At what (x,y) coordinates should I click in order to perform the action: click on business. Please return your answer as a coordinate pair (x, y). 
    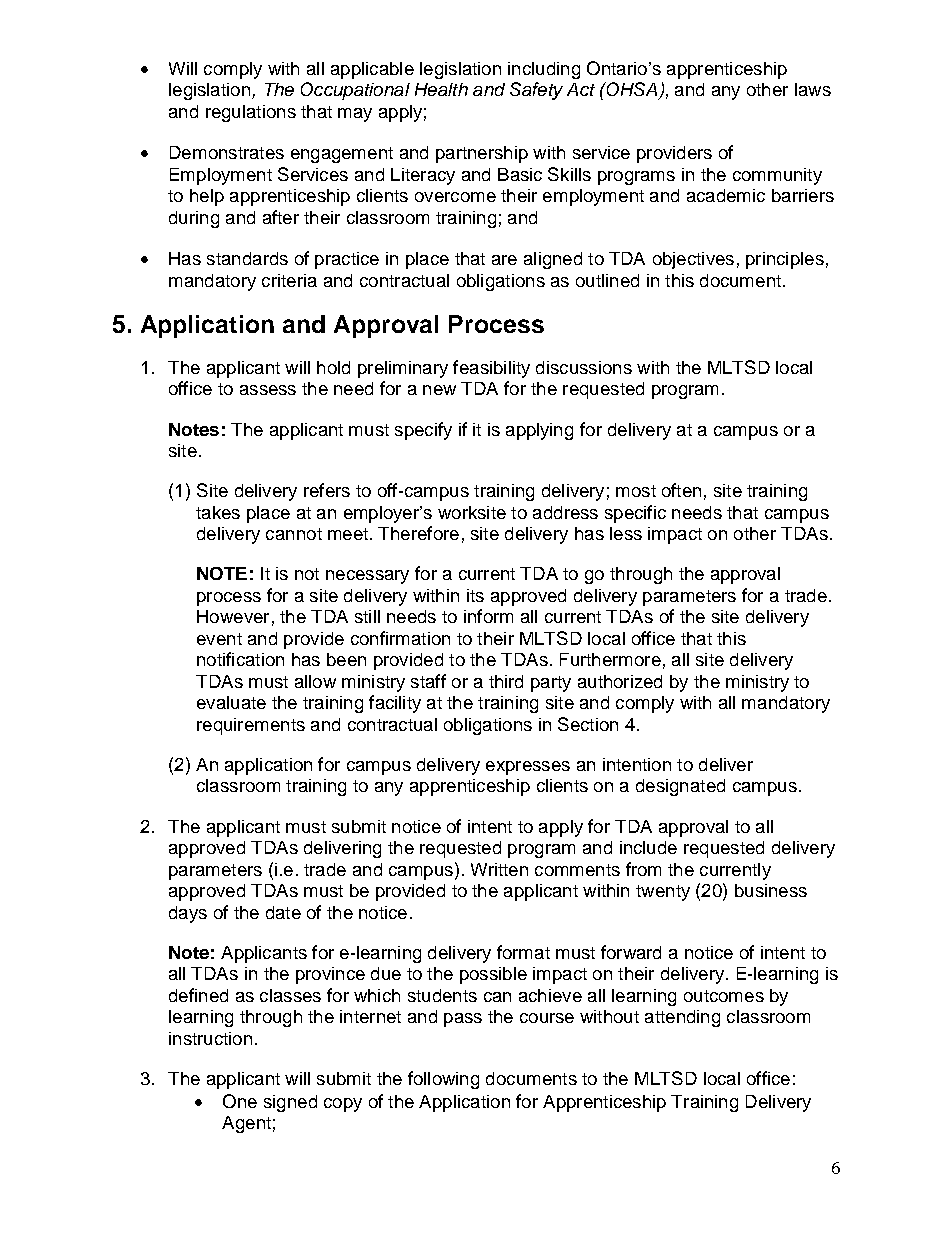
    Looking at the image, I should click on (771, 890).
